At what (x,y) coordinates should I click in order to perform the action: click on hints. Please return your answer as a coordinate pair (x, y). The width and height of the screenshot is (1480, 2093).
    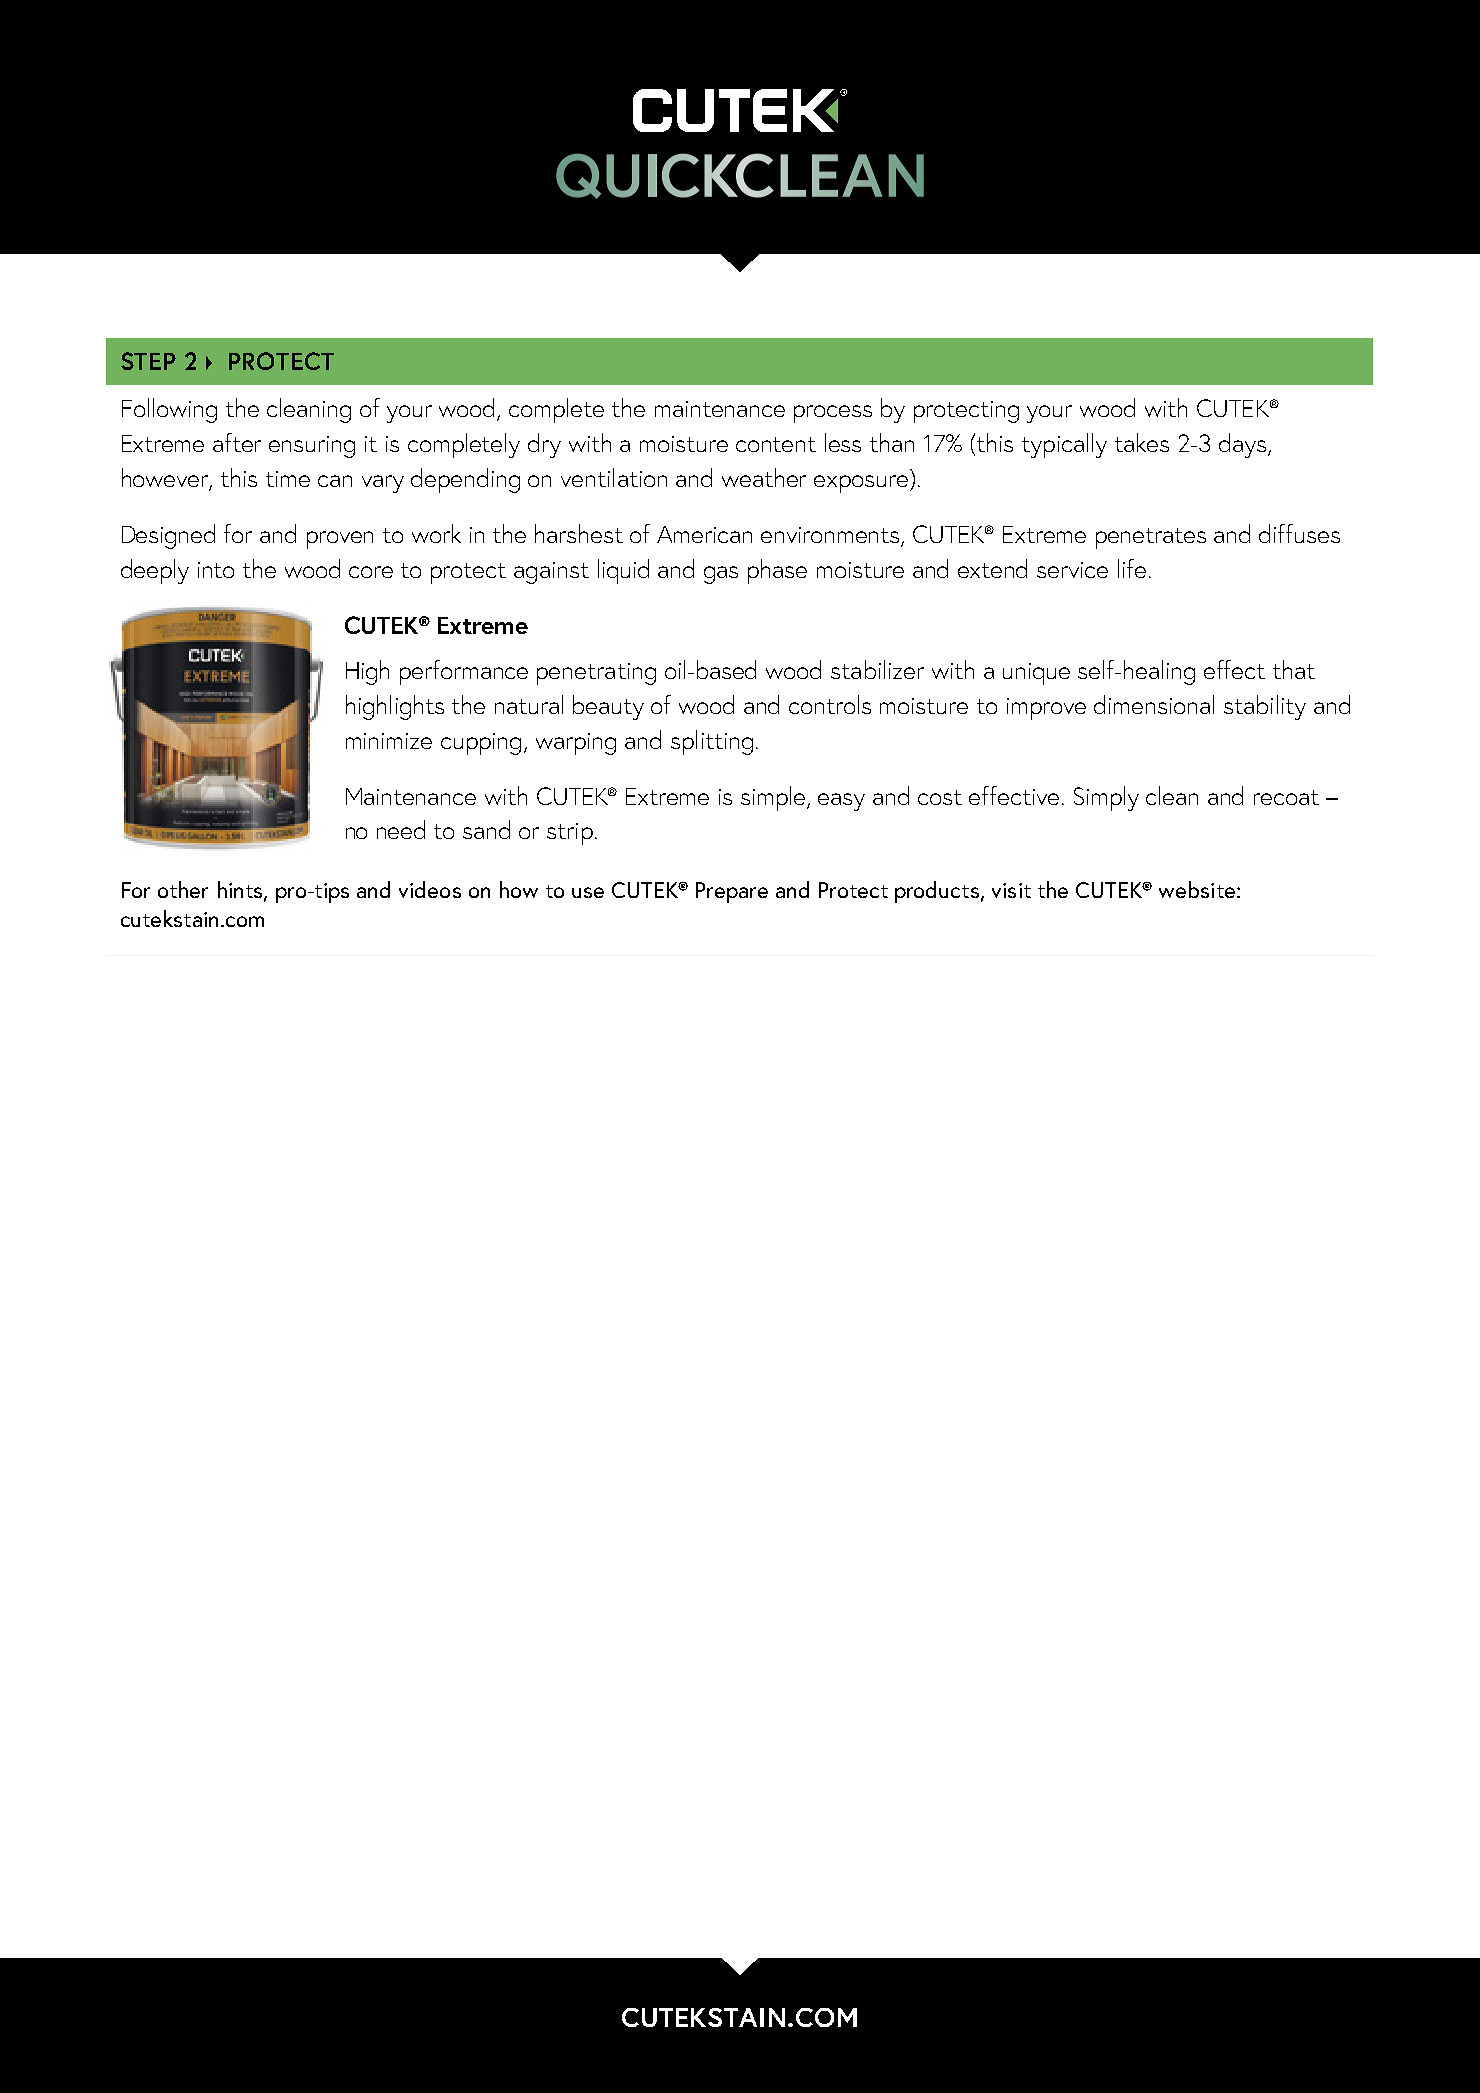
    Looking at the image, I should click on (241, 890).
